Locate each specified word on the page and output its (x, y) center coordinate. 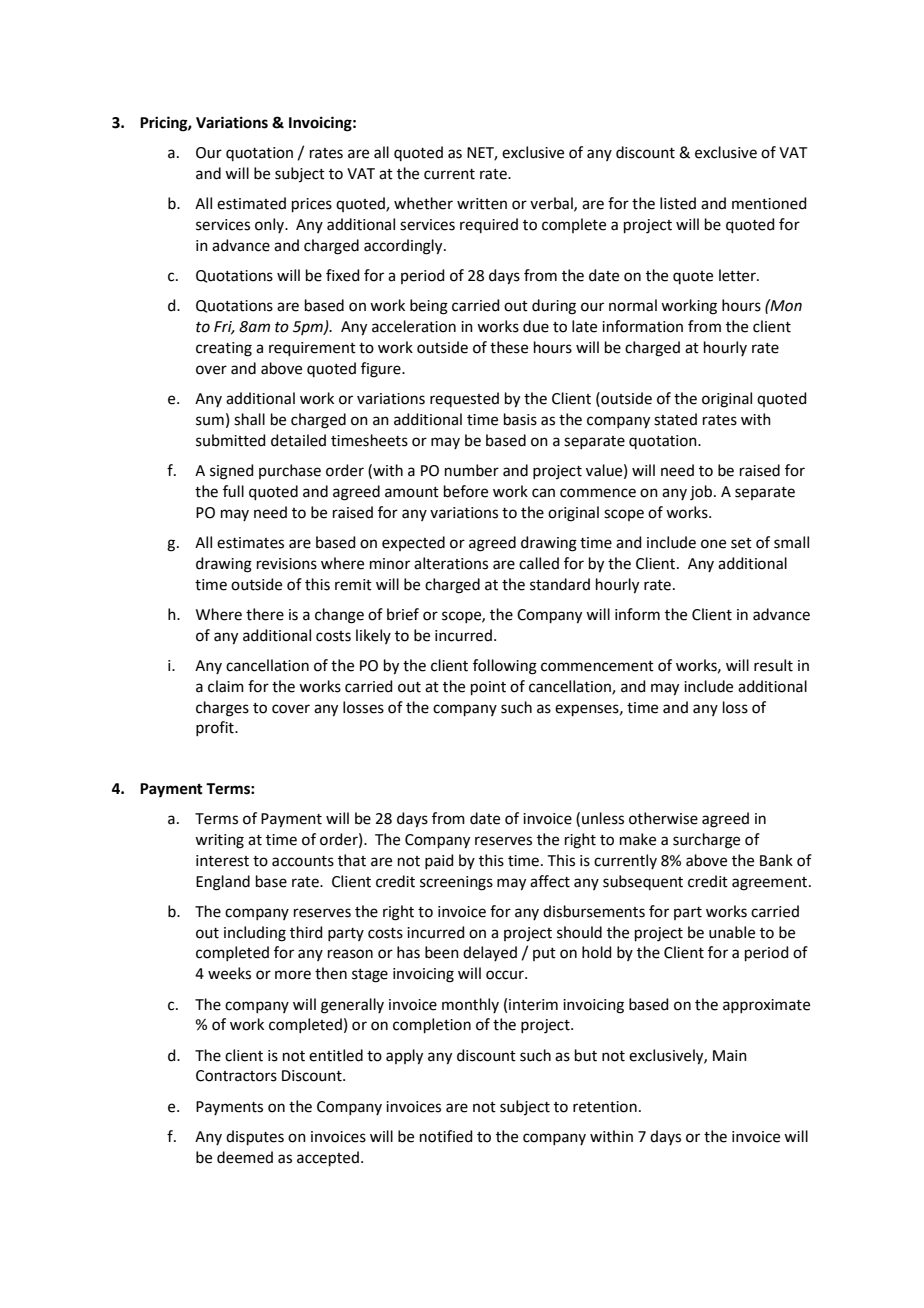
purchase (290, 471)
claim (226, 686)
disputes (255, 1137)
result (773, 665)
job (702, 493)
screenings (456, 883)
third (306, 932)
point (488, 688)
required (489, 225)
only (271, 225)
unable (732, 932)
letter (738, 275)
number (472, 470)
